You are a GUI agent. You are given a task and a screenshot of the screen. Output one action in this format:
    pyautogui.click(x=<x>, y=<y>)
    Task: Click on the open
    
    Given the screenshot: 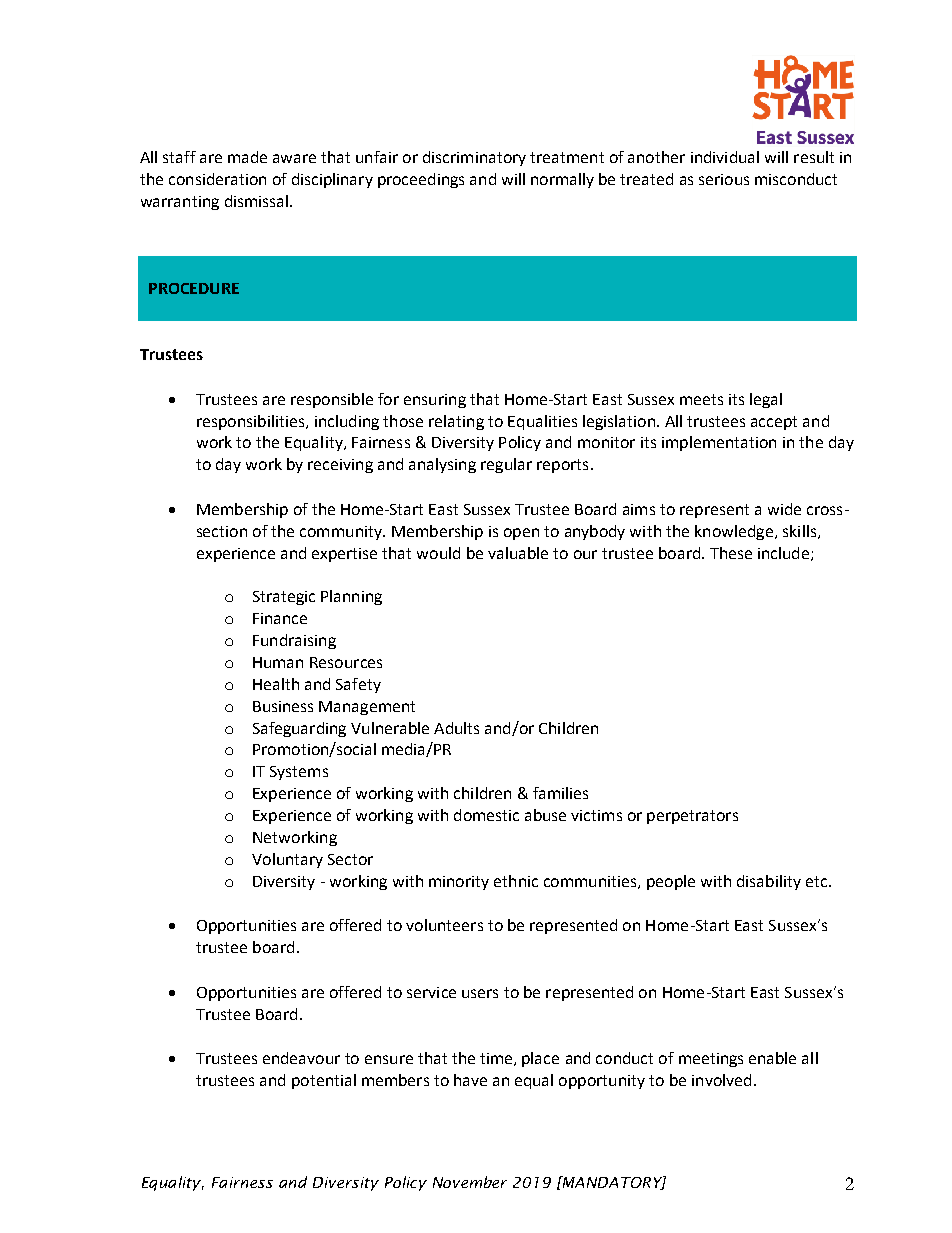 What is the action you would take?
    pyautogui.click(x=521, y=534)
